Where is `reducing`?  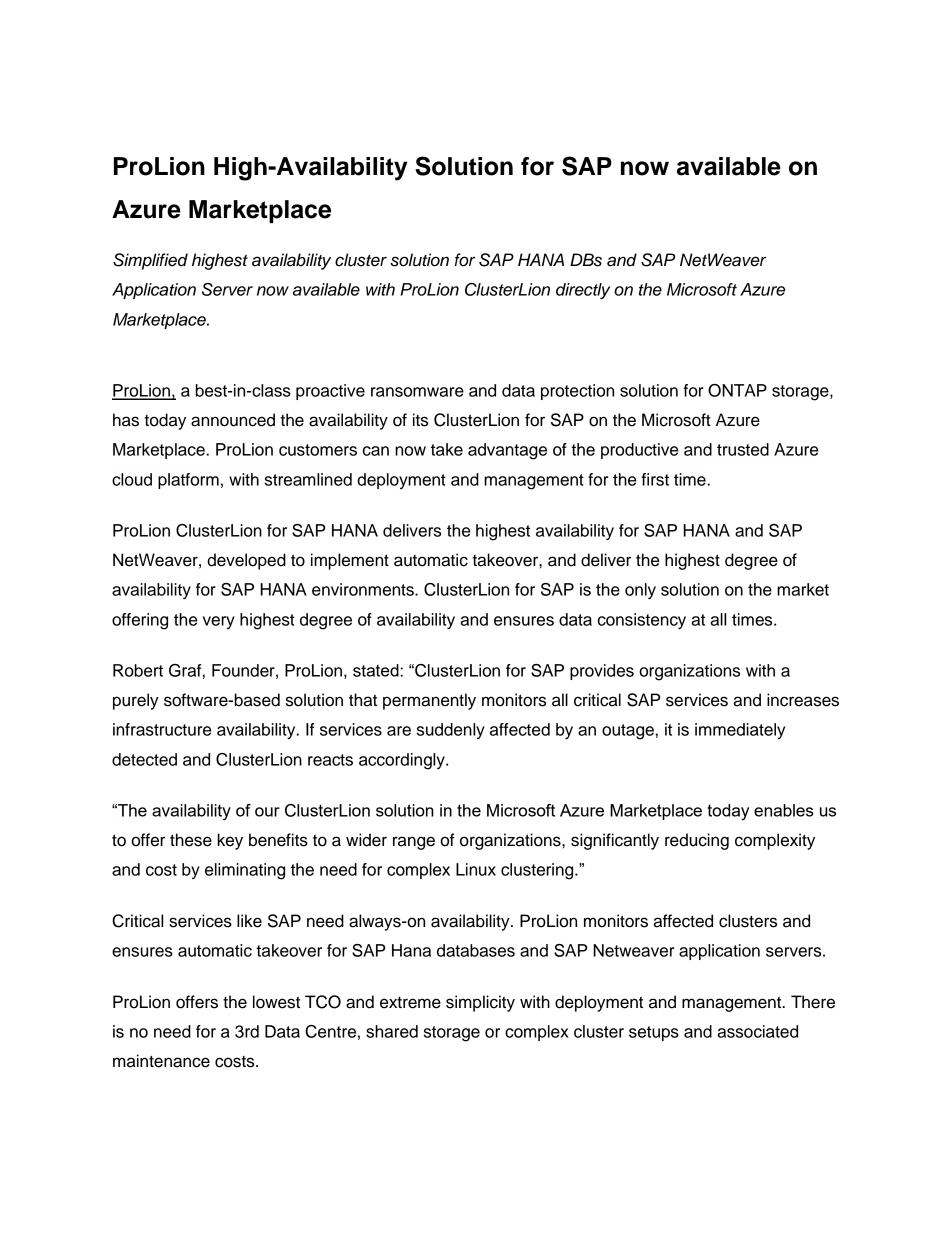 reducing is located at coordinates (697, 841).
